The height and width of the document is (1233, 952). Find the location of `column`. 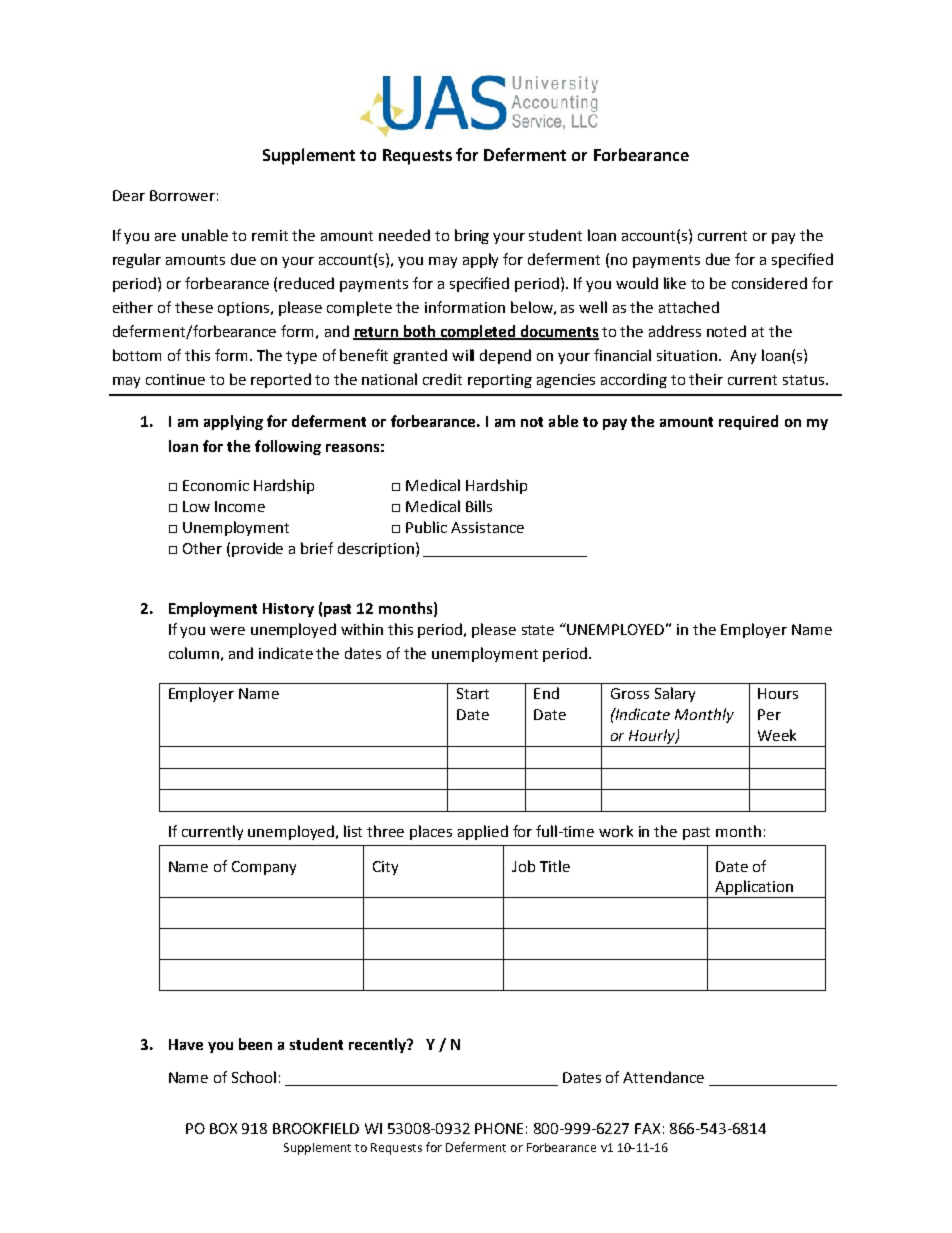

column is located at coordinates (194, 653).
